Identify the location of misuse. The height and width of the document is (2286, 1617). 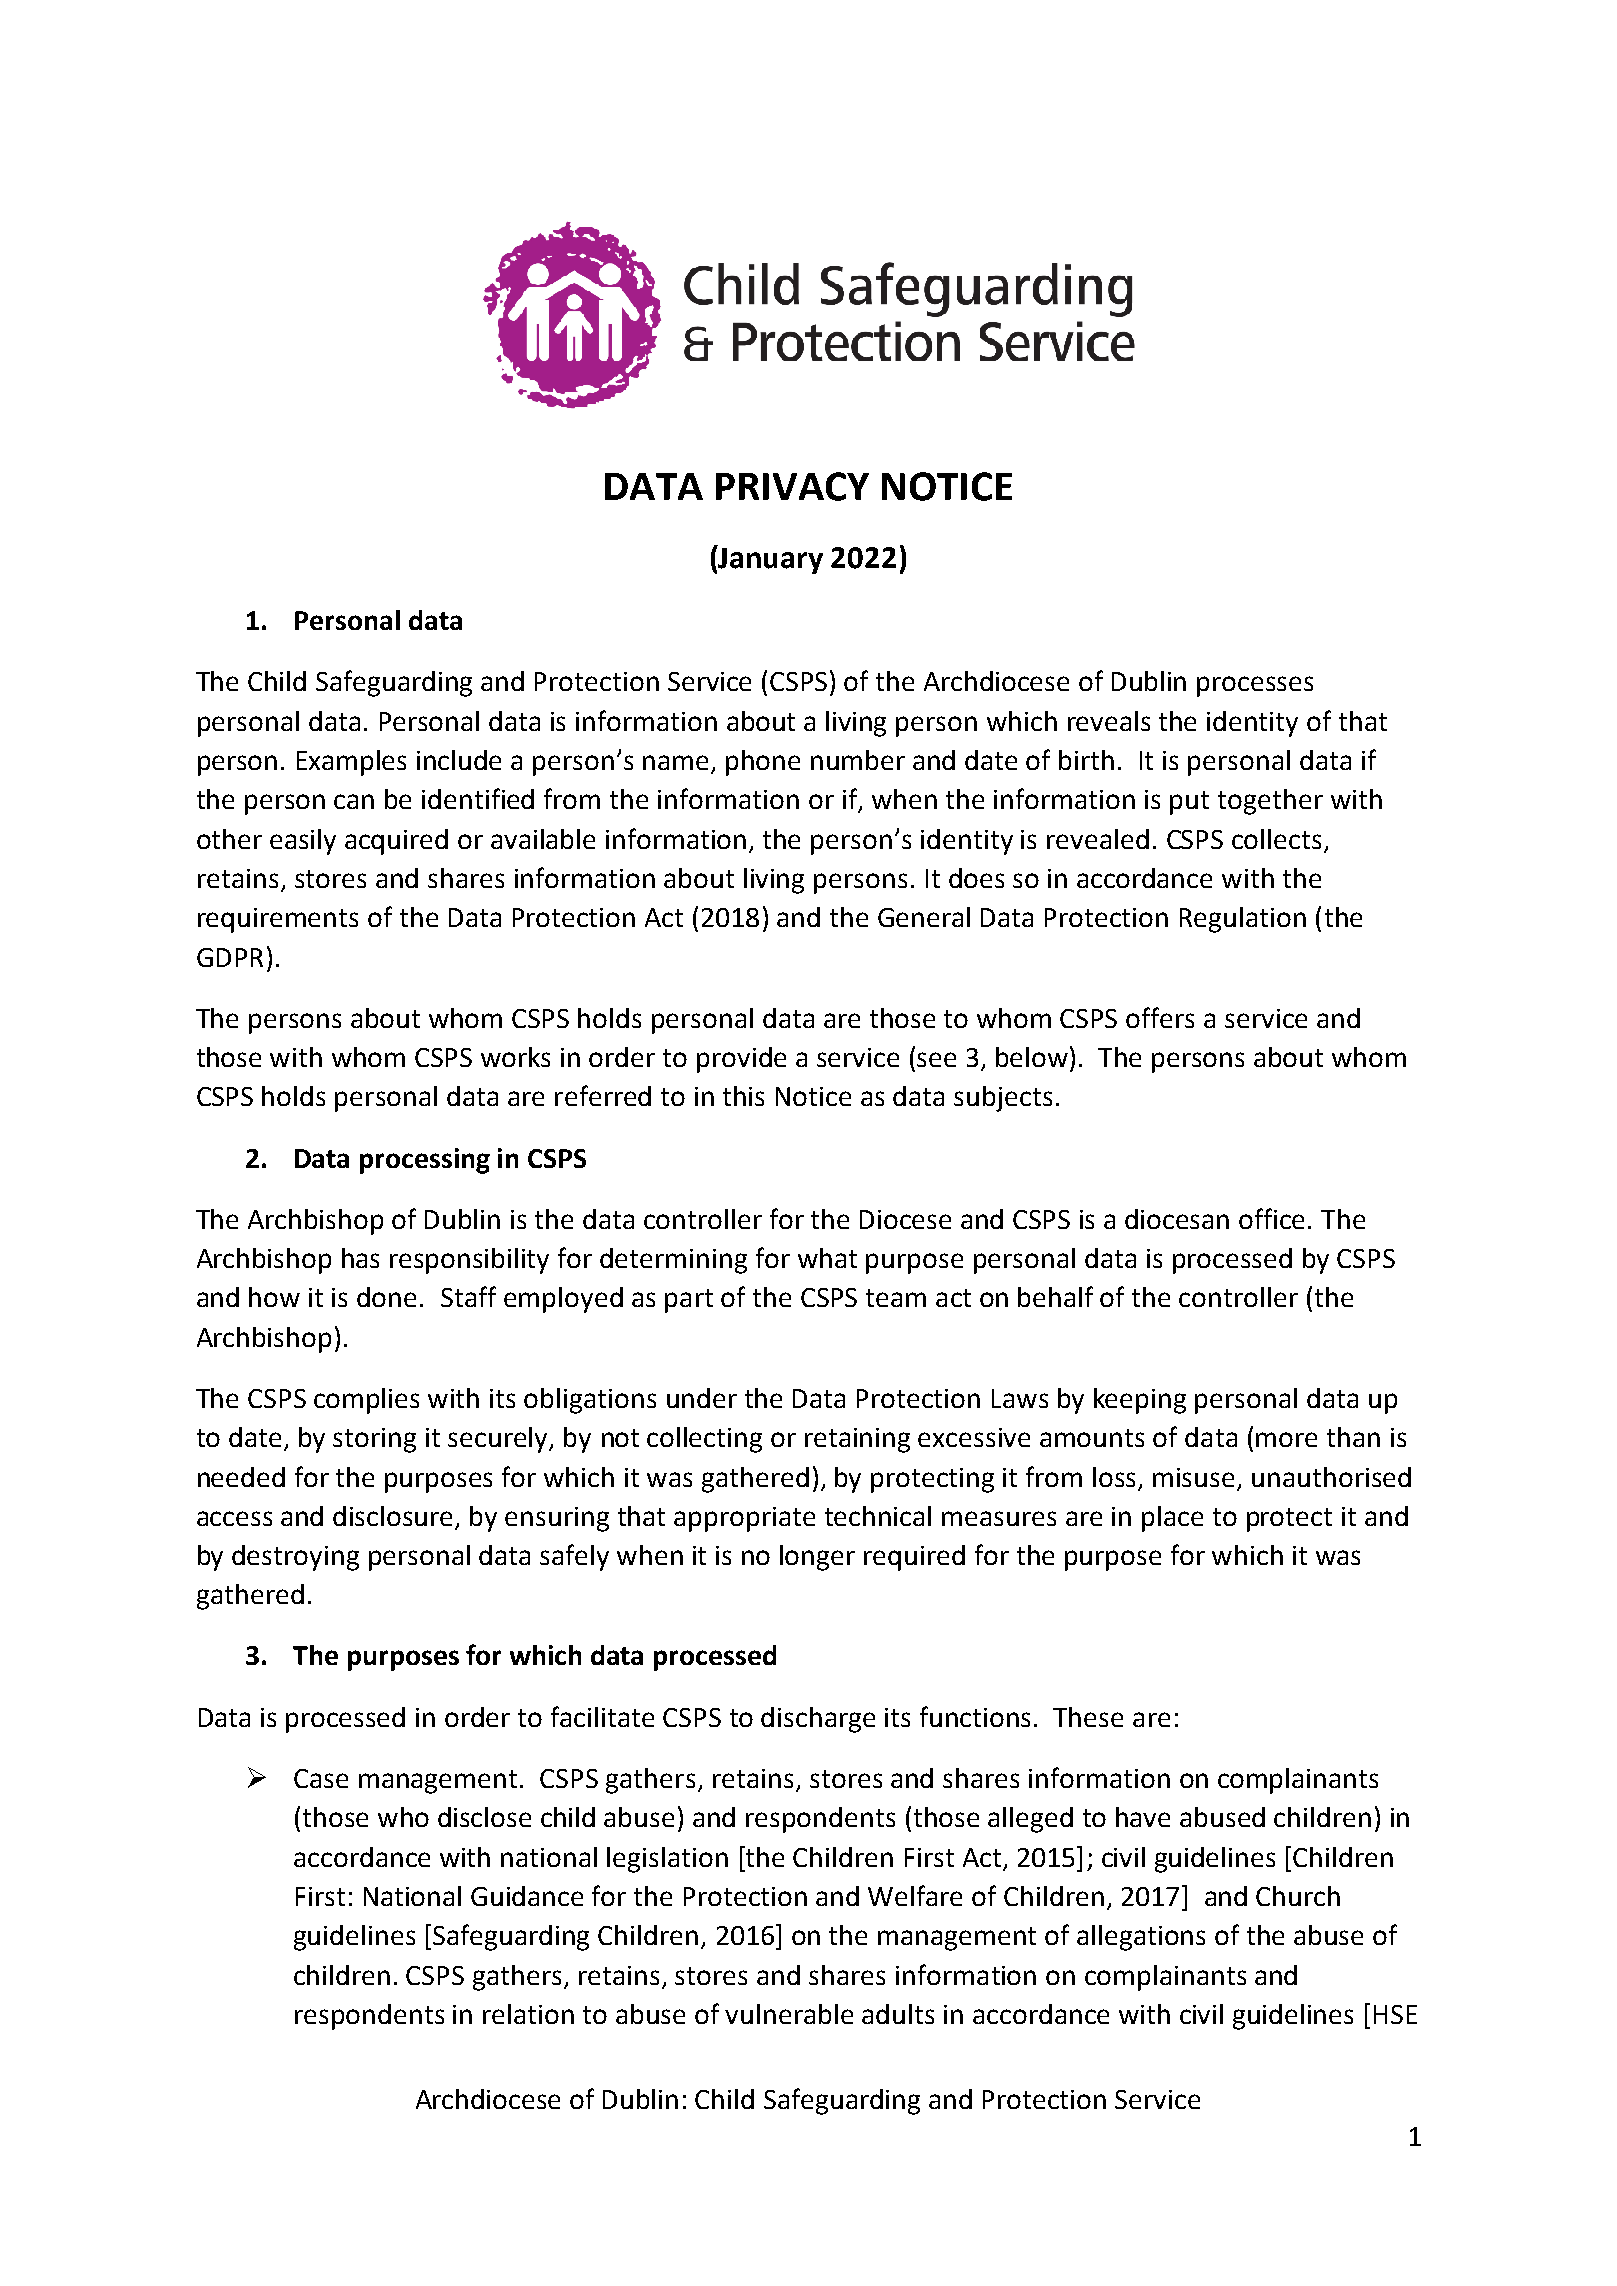
(1193, 1477).
